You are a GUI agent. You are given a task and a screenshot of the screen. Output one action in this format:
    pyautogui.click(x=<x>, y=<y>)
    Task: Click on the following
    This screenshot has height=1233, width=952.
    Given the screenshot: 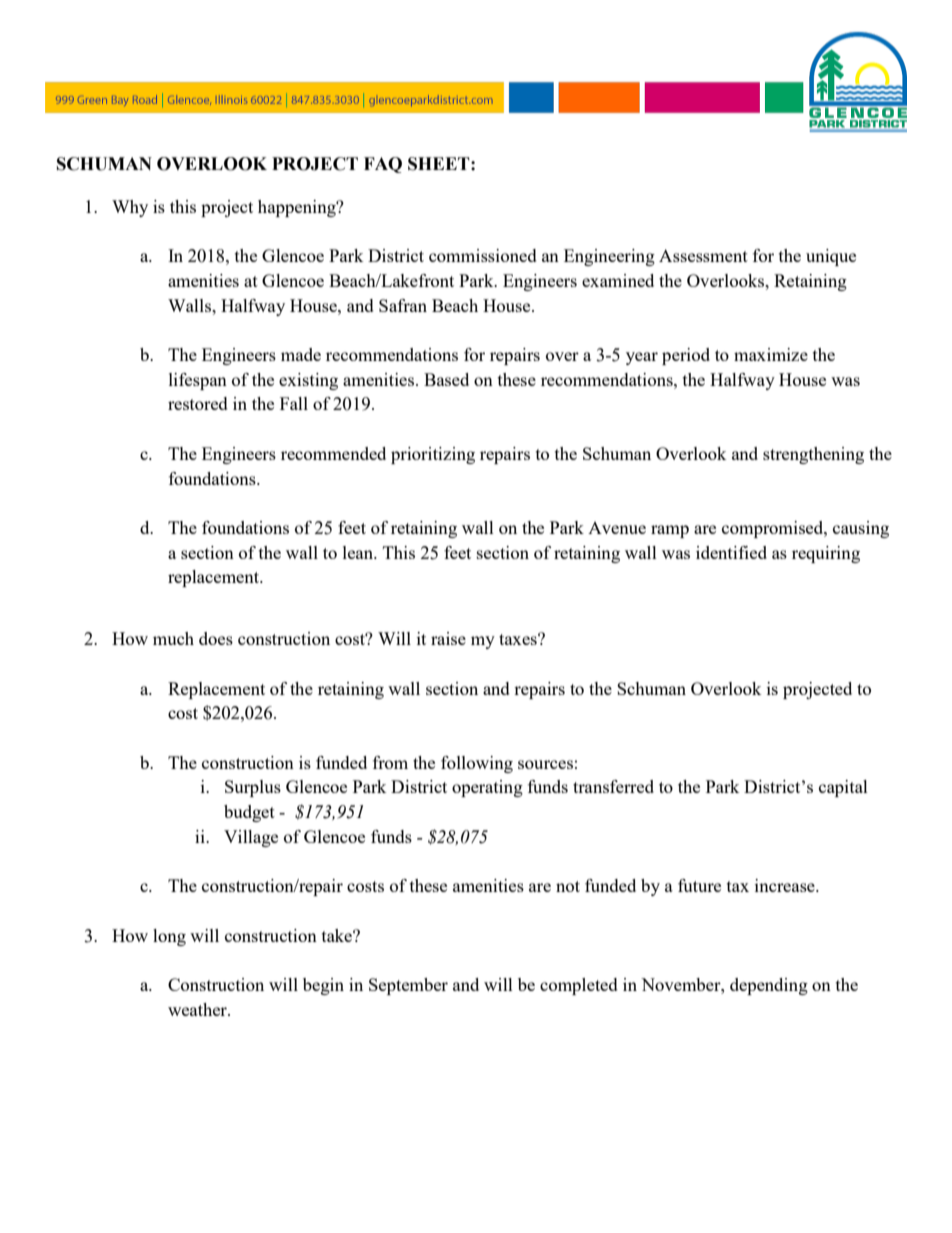 What is the action you would take?
    pyautogui.click(x=477, y=764)
